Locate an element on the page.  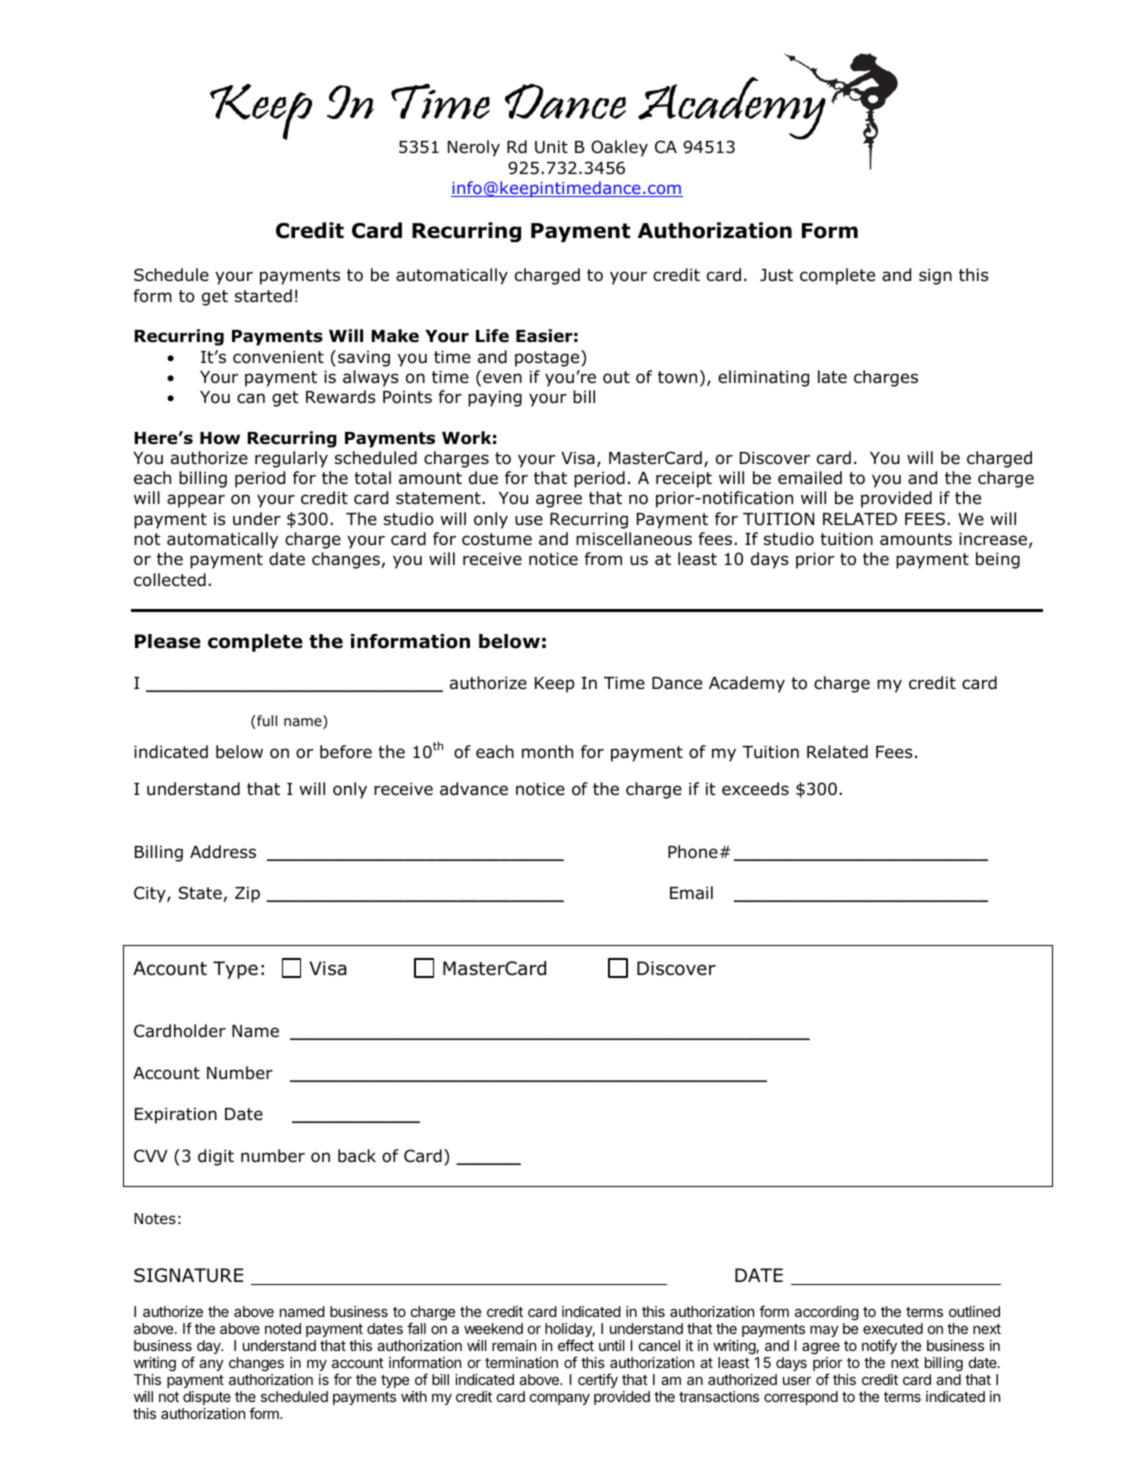
full is located at coordinates (266, 722).
